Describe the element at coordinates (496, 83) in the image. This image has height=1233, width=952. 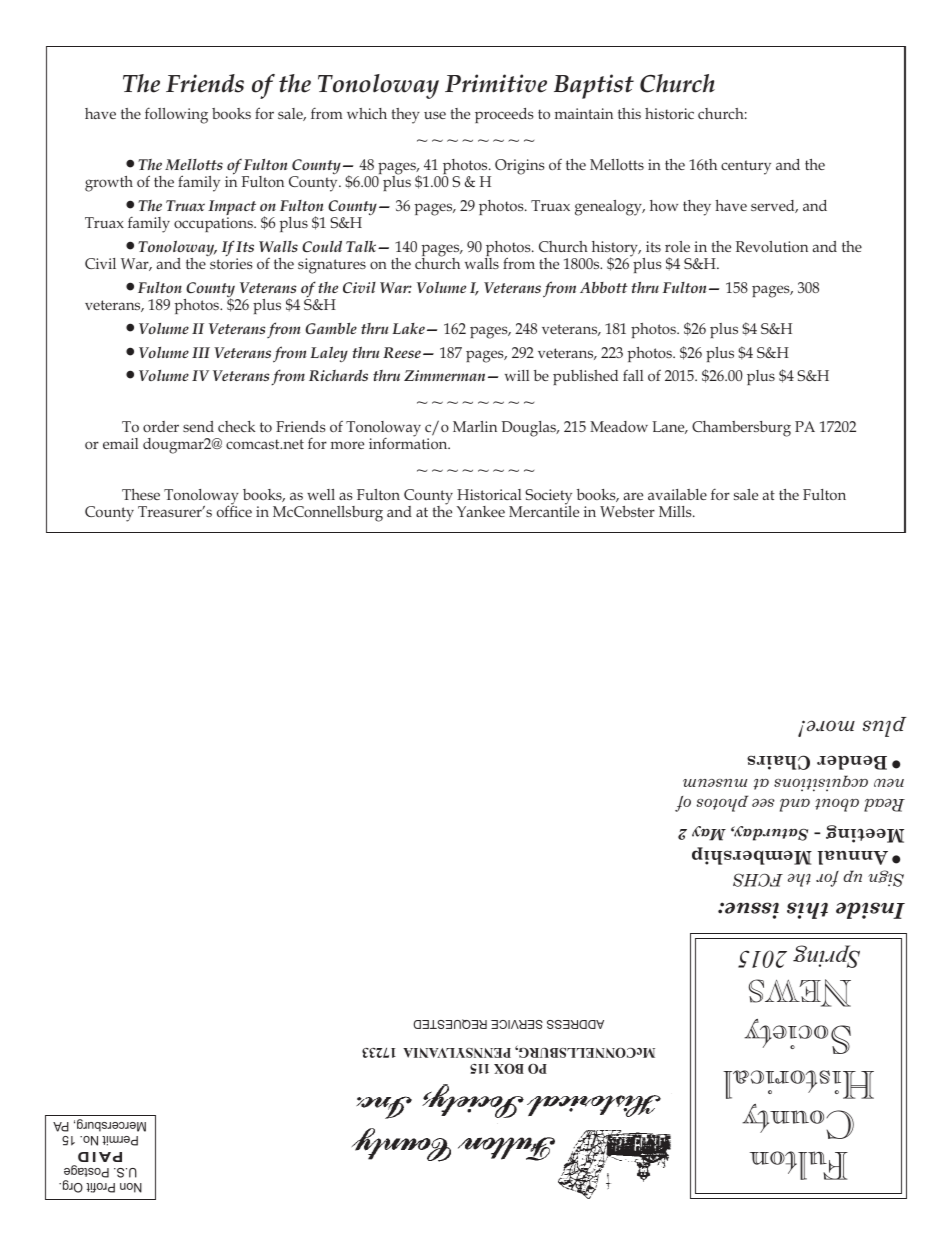
I see `Primitive` at that location.
